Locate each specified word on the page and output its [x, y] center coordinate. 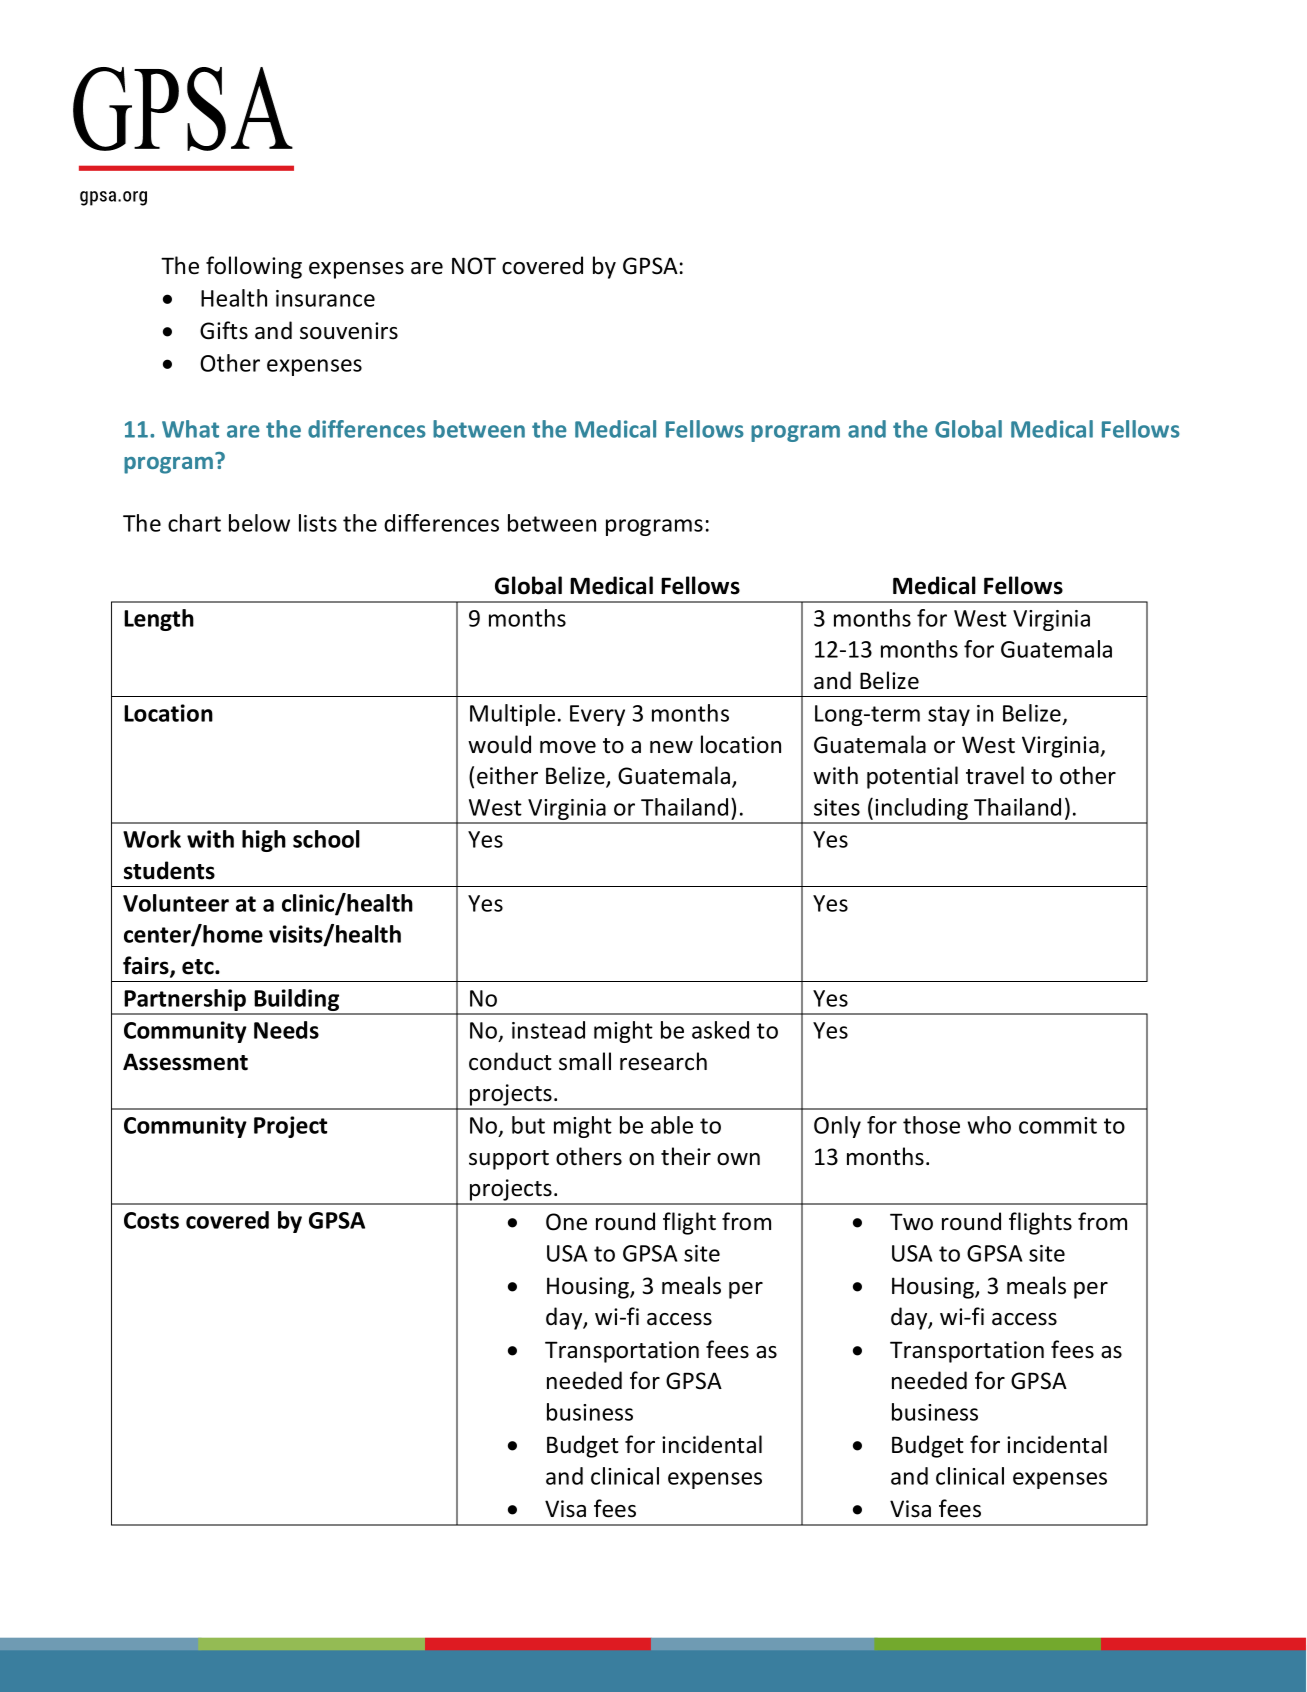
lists [318, 523]
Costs [151, 1220]
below [259, 523]
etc [199, 967]
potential [912, 777]
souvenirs [349, 331]
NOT [474, 266]
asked [720, 1030]
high [264, 841]
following [254, 267]
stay [949, 716]
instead [548, 1030]
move [568, 747]
